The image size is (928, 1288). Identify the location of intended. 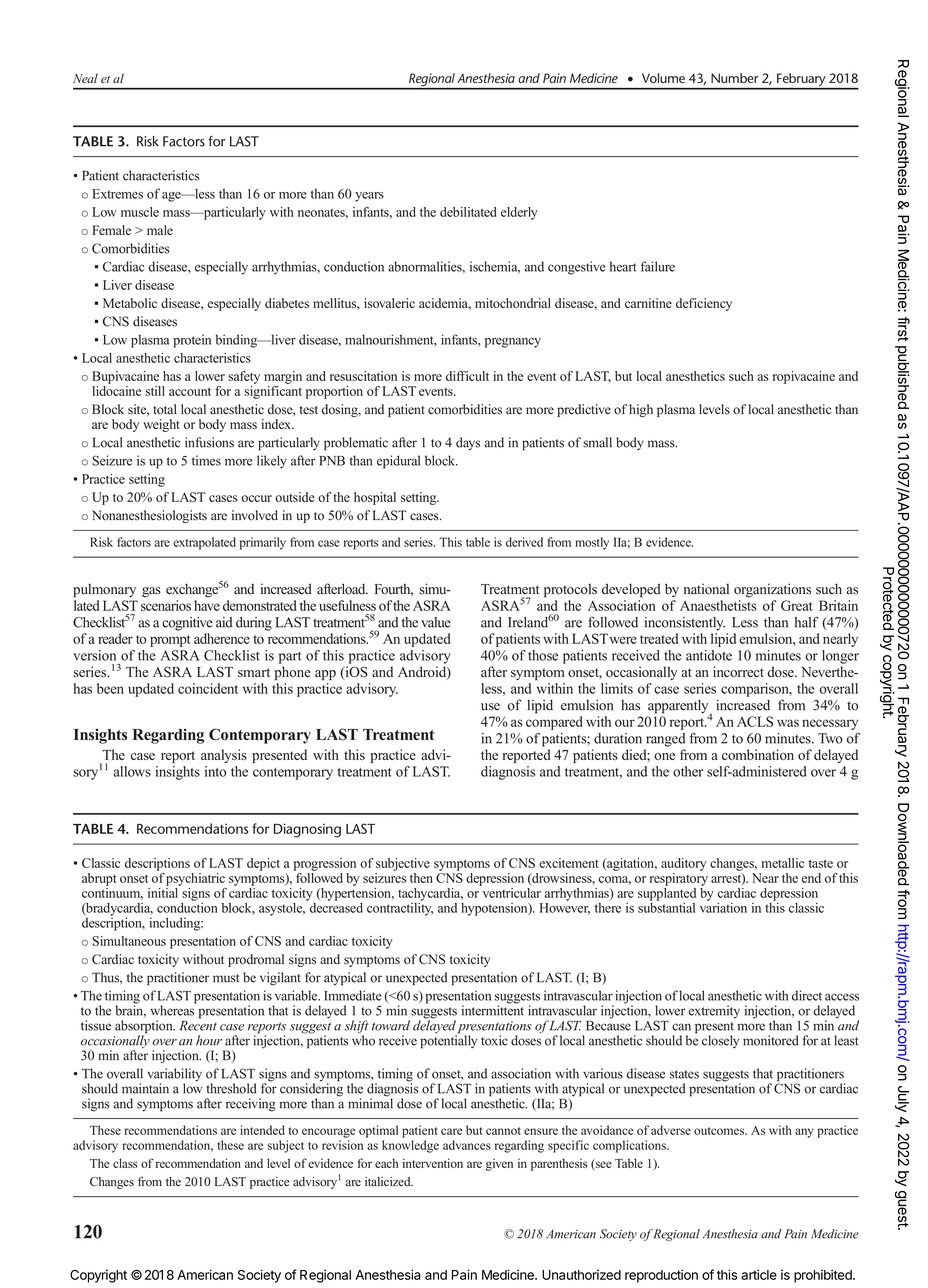
(262, 1130).
